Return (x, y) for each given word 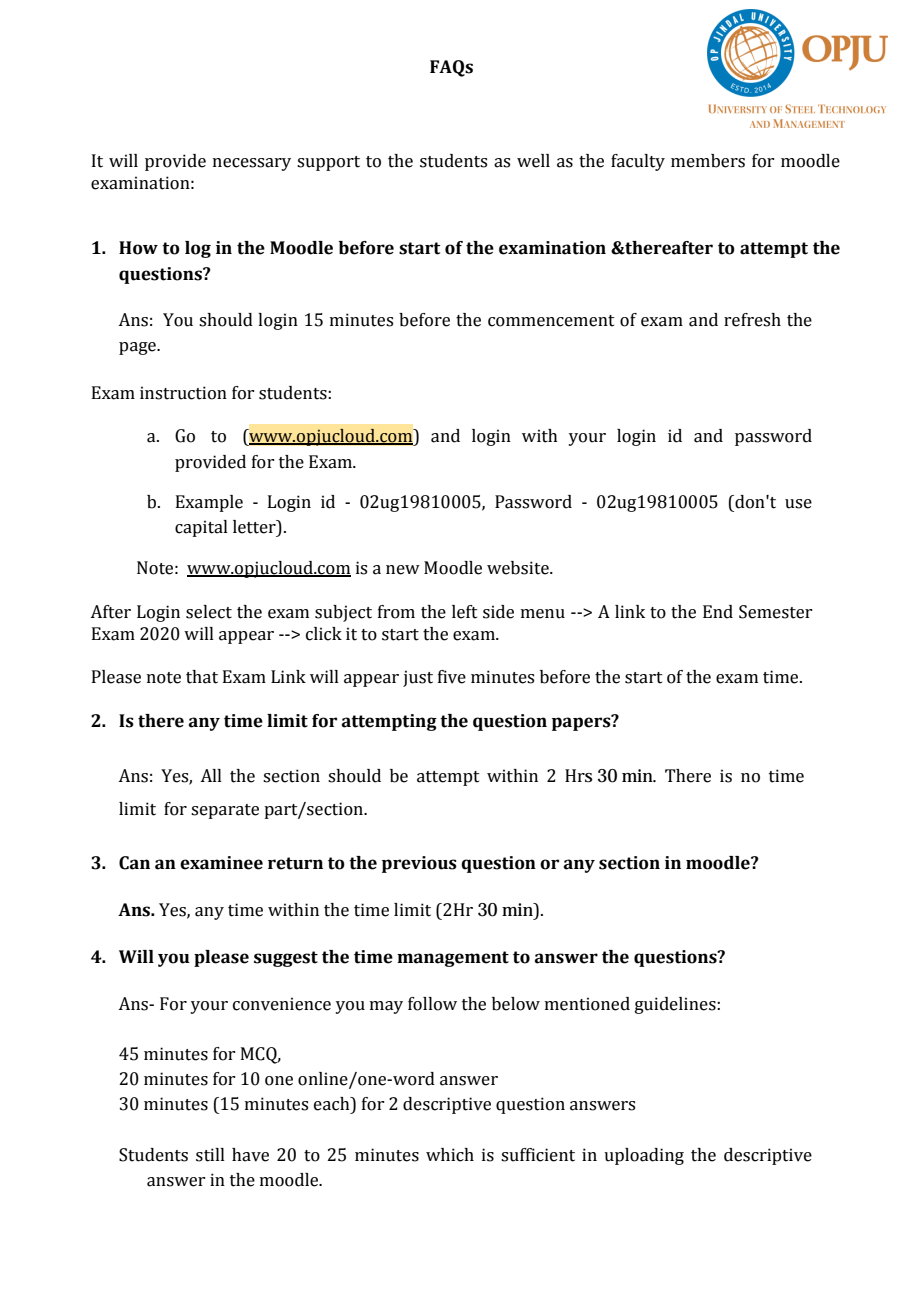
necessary (252, 164)
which (450, 1155)
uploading (644, 1156)
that (202, 677)
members (708, 161)
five (452, 677)
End (718, 612)
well (533, 161)
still (210, 1155)
